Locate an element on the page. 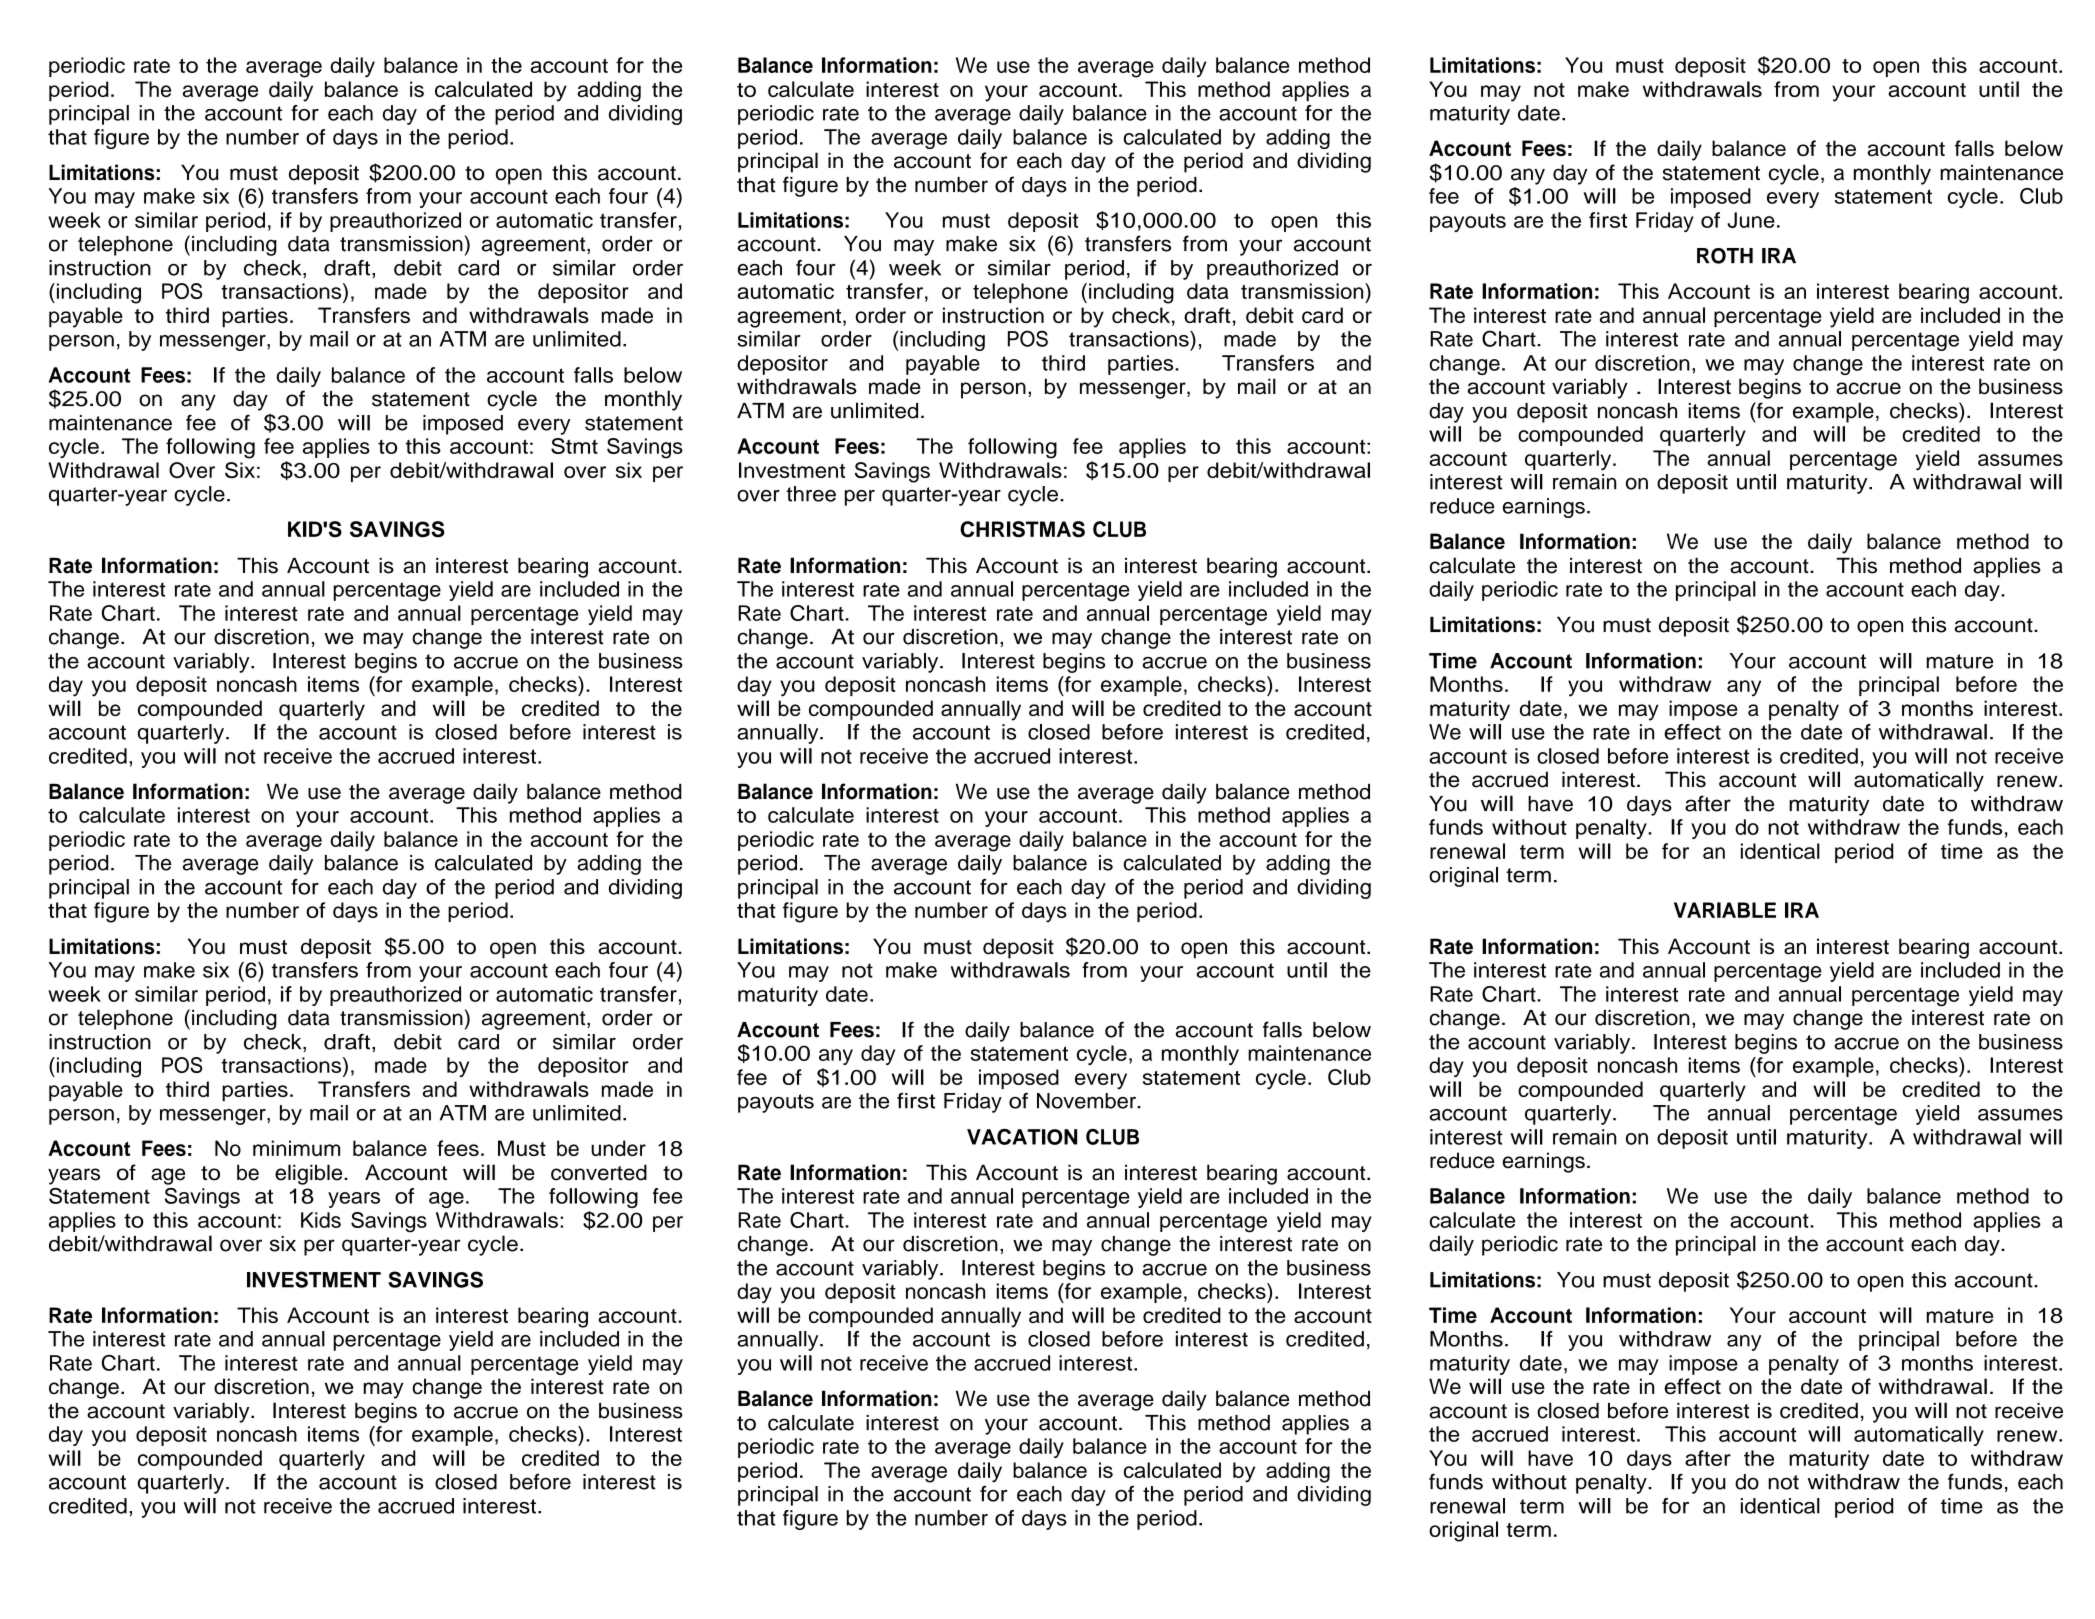 The height and width of the document is (1619, 2095). ROTH is located at coordinates (1725, 256).
